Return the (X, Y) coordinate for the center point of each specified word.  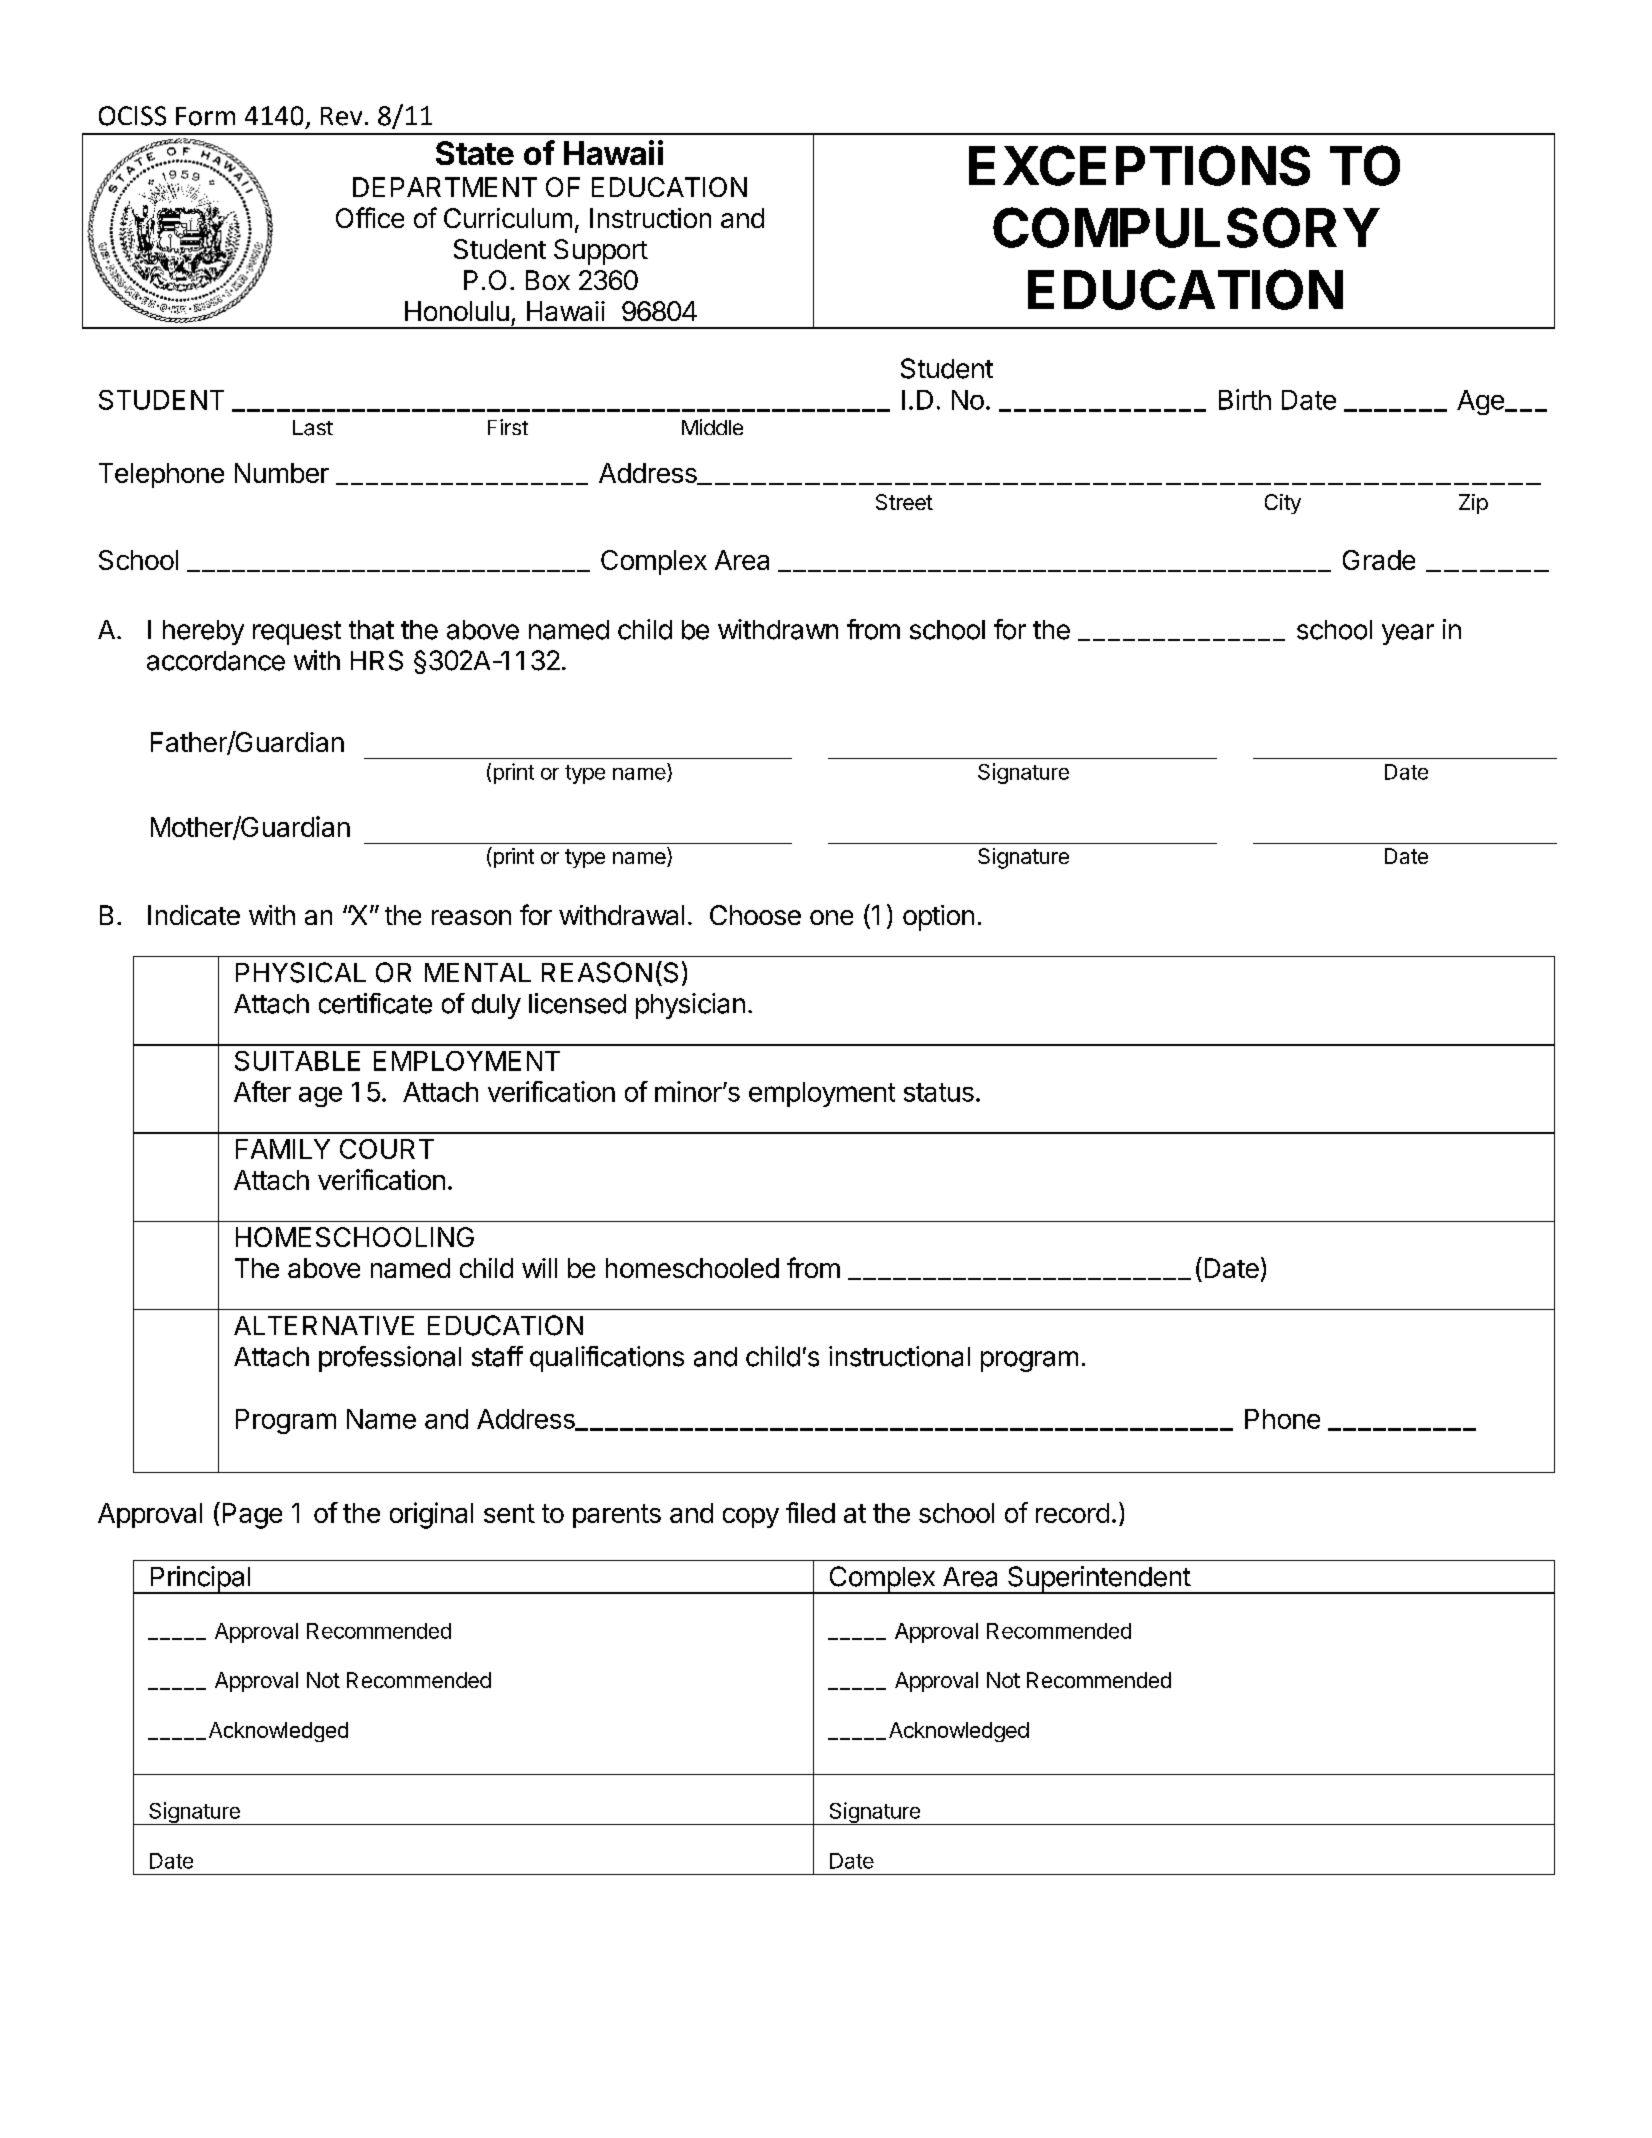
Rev (341, 116)
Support (601, 252)
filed (810, 1512)
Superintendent (1099, 1580)
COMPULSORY (1186, 227)
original (431, 1515)
